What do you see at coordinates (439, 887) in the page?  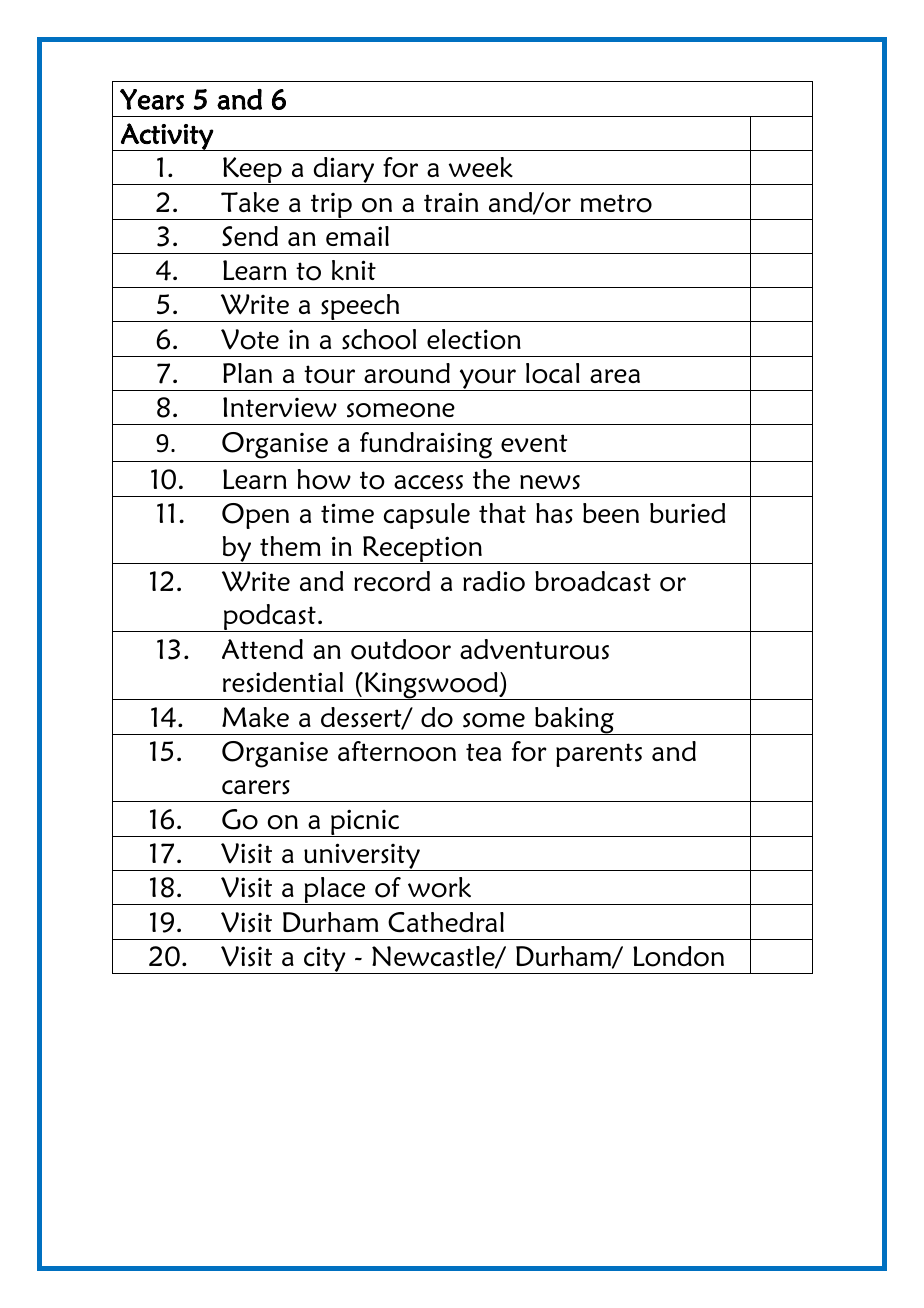 I see `work` at bounding box center [439, 887].
